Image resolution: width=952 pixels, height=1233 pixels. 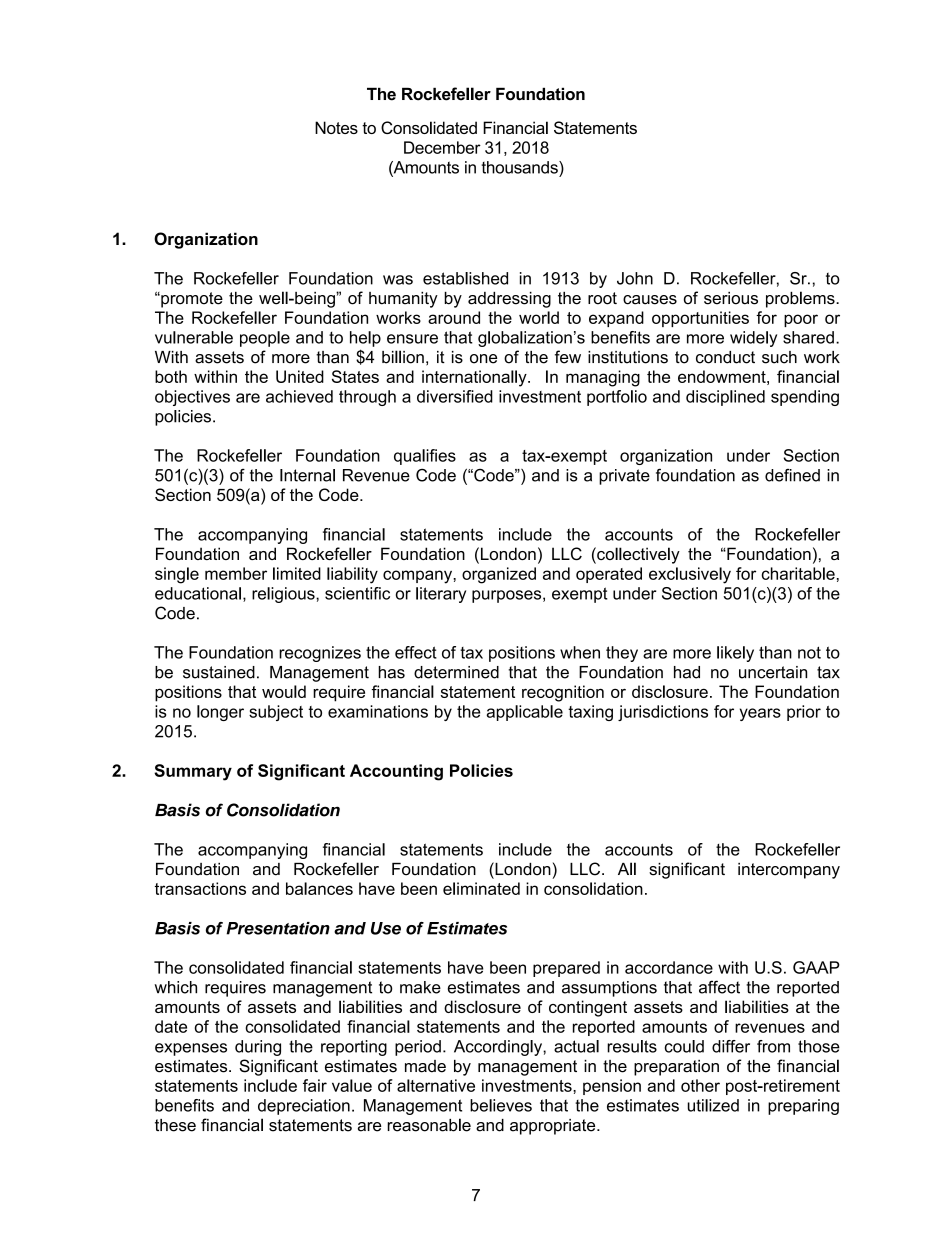 I want to click on believes, so click(x=501, y=1105).
